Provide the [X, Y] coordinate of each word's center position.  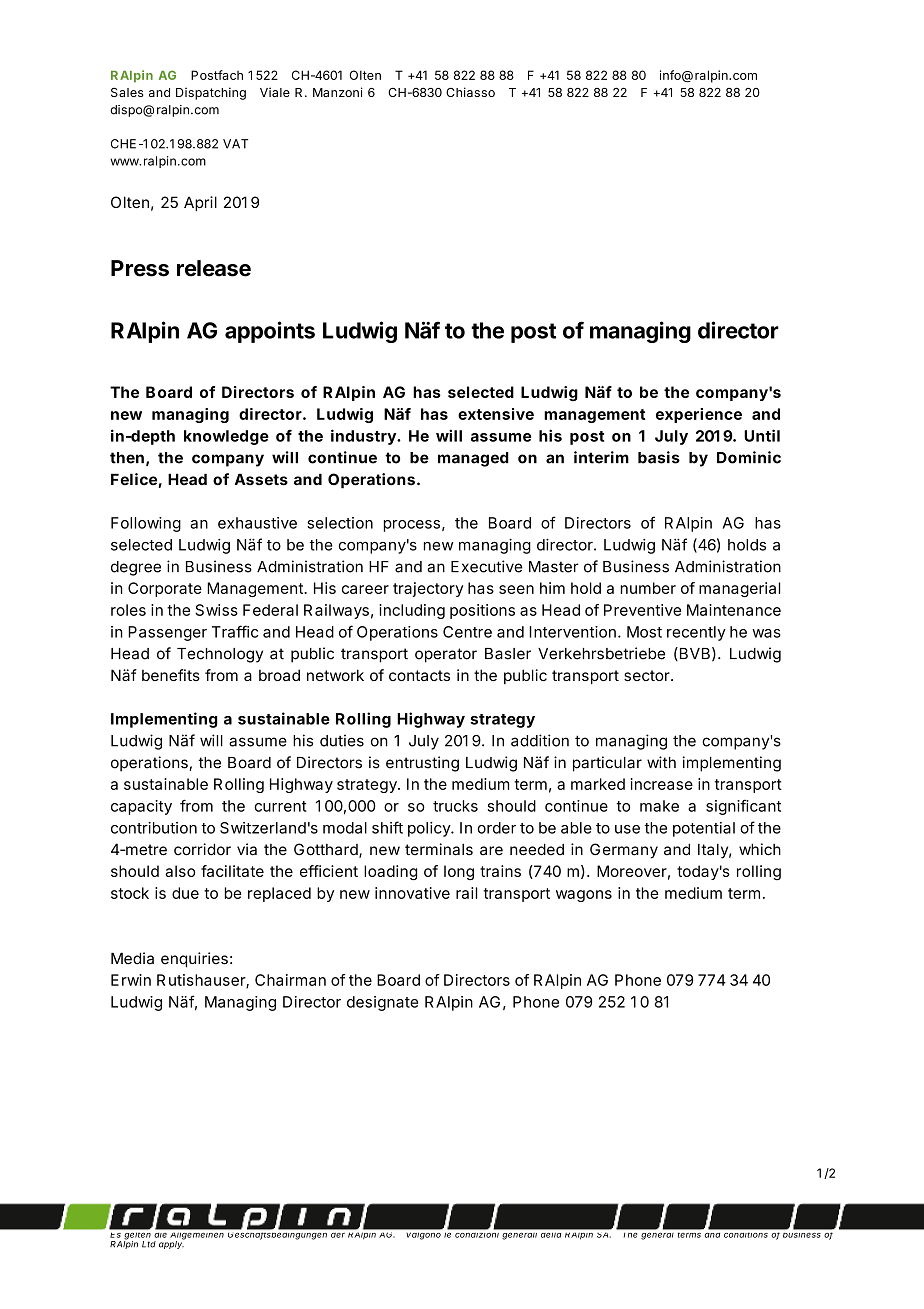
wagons [584, 896]
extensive [496, 414]
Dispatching [211, 93]
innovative [412, 893]
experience [699, 415]
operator [446, 655]
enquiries [194, 960]
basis [659, 457]
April [200, 203]
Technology [220, 655]
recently [696, 633]
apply [172, 1244]
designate [382, 1003]
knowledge [226, 437]
